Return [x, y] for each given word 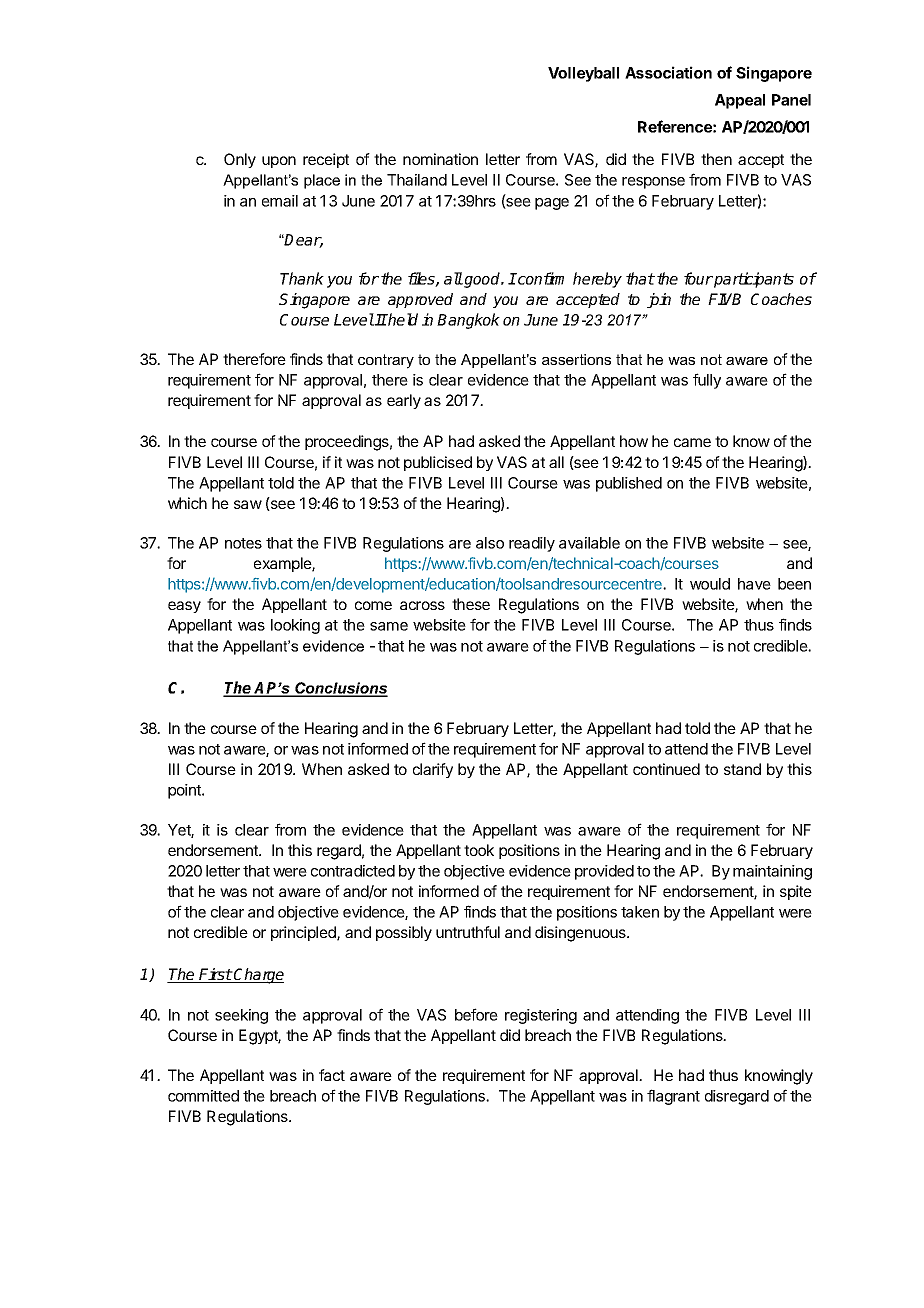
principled [304, 933]
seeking [241, 1016]
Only [240, 160]
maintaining [772, 872]
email [280, 201]
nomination [440, 159]
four [698, 278]
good [482, 280]
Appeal [740, 101]
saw [248, 504]
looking [295, 626]
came [692, 442]
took [479, 850]
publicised [438, 463]
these [471, 604]
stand [742, 769]
